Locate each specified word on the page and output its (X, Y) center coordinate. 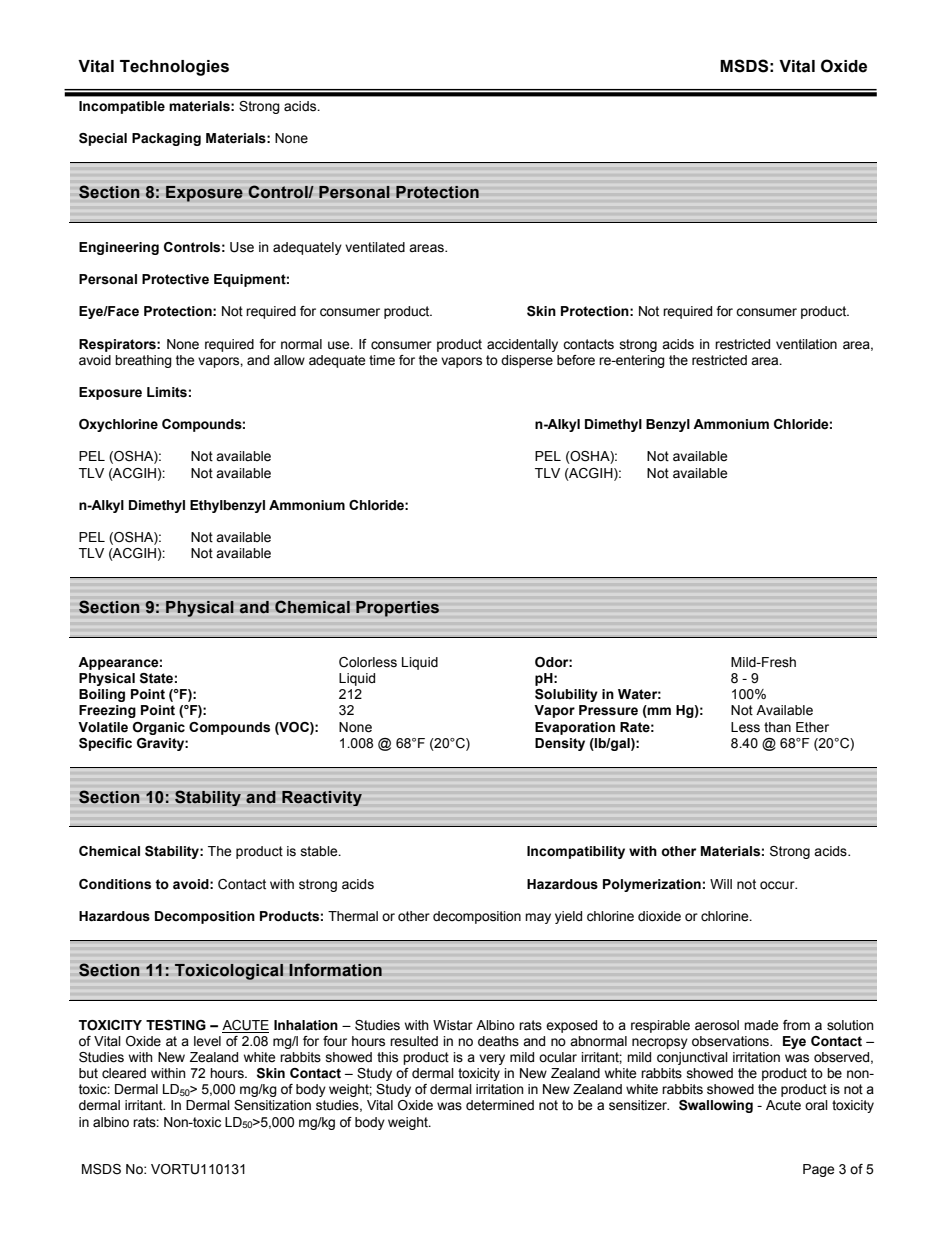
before (576, 360)
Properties (397, 609)
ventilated (375, 247)
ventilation (806, 344)
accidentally (522, 345)
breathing (143, 361)
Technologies (174, 68)
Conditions (115, 884)
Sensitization (272, 1105)
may (538, 918)
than (777, 727)
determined (500, 1105)
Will (721, 884)
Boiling (102, 695)
